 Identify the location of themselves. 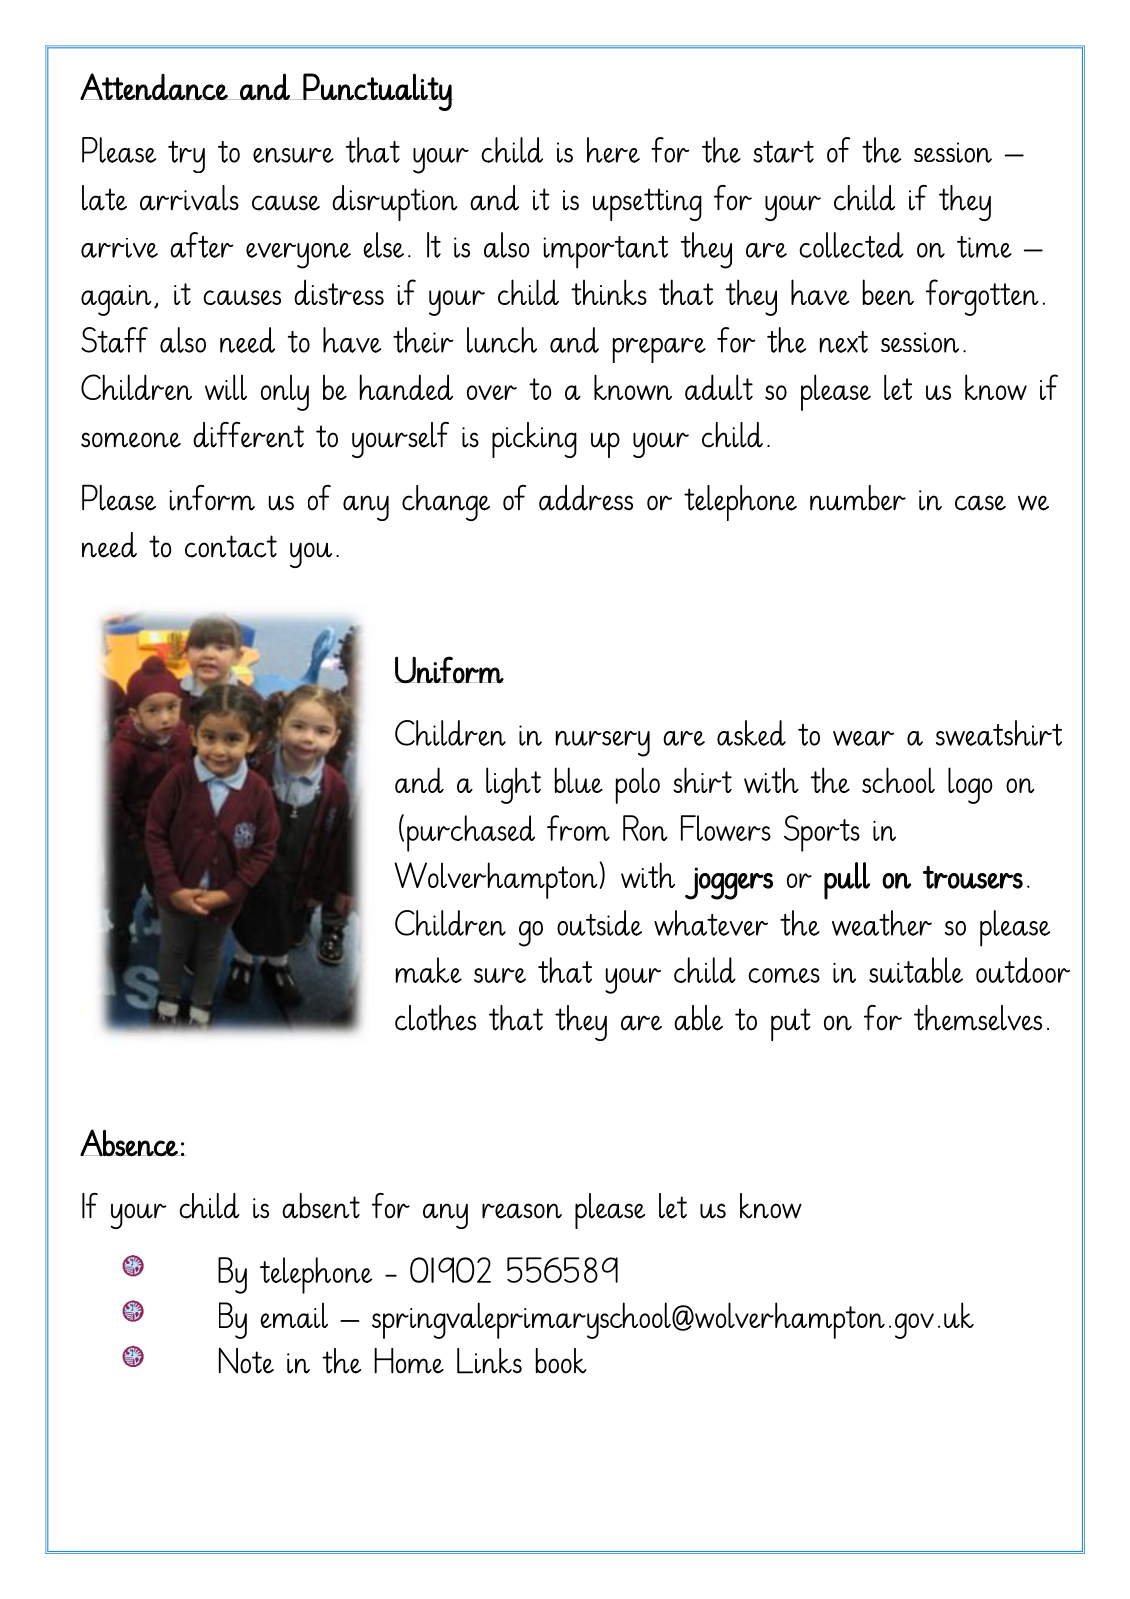
(978, 1018).
